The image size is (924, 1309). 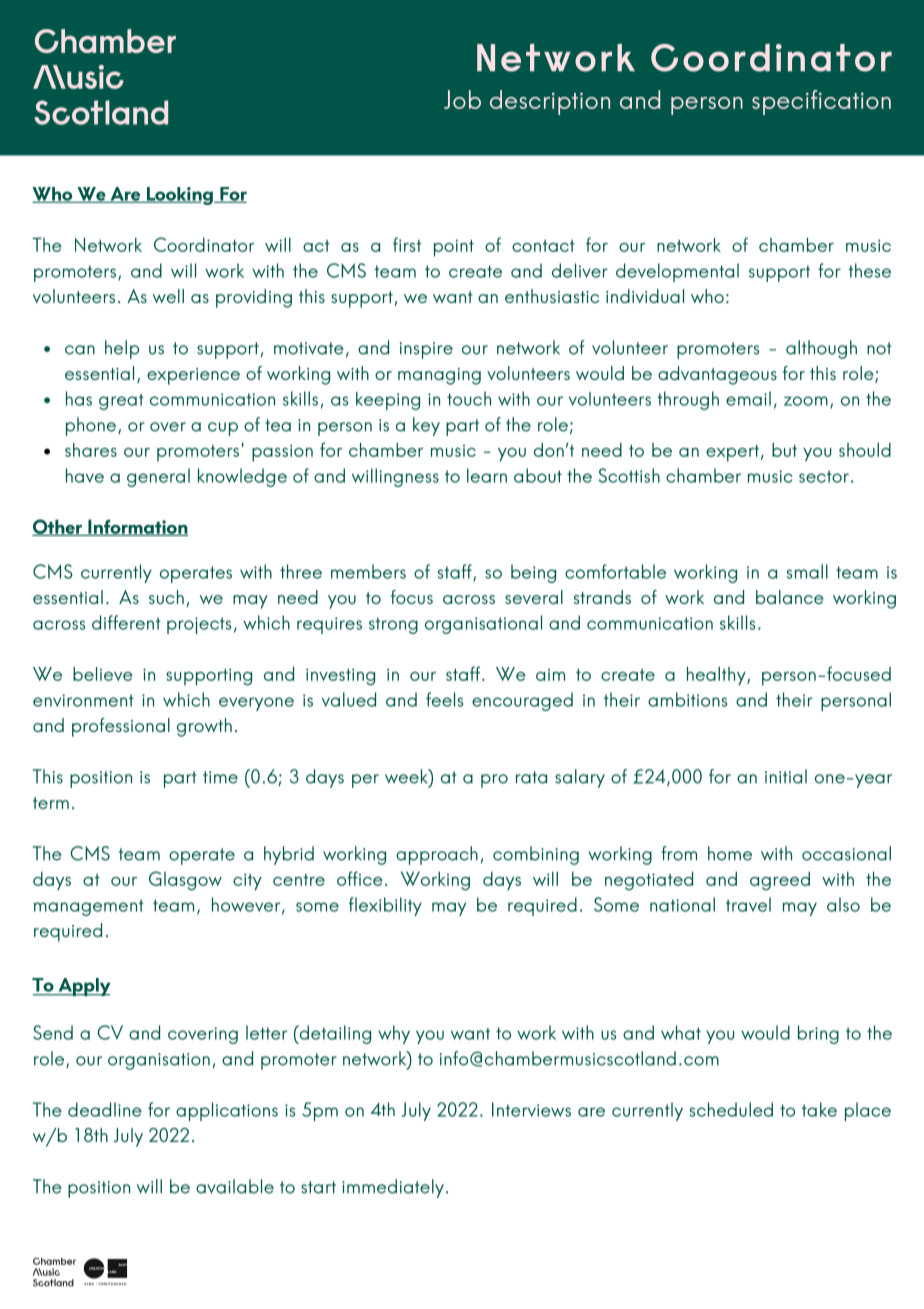 What do you see at coordinates (105, 1109) in the image?
I see `deadline` at bounding box center [105, 1109].
